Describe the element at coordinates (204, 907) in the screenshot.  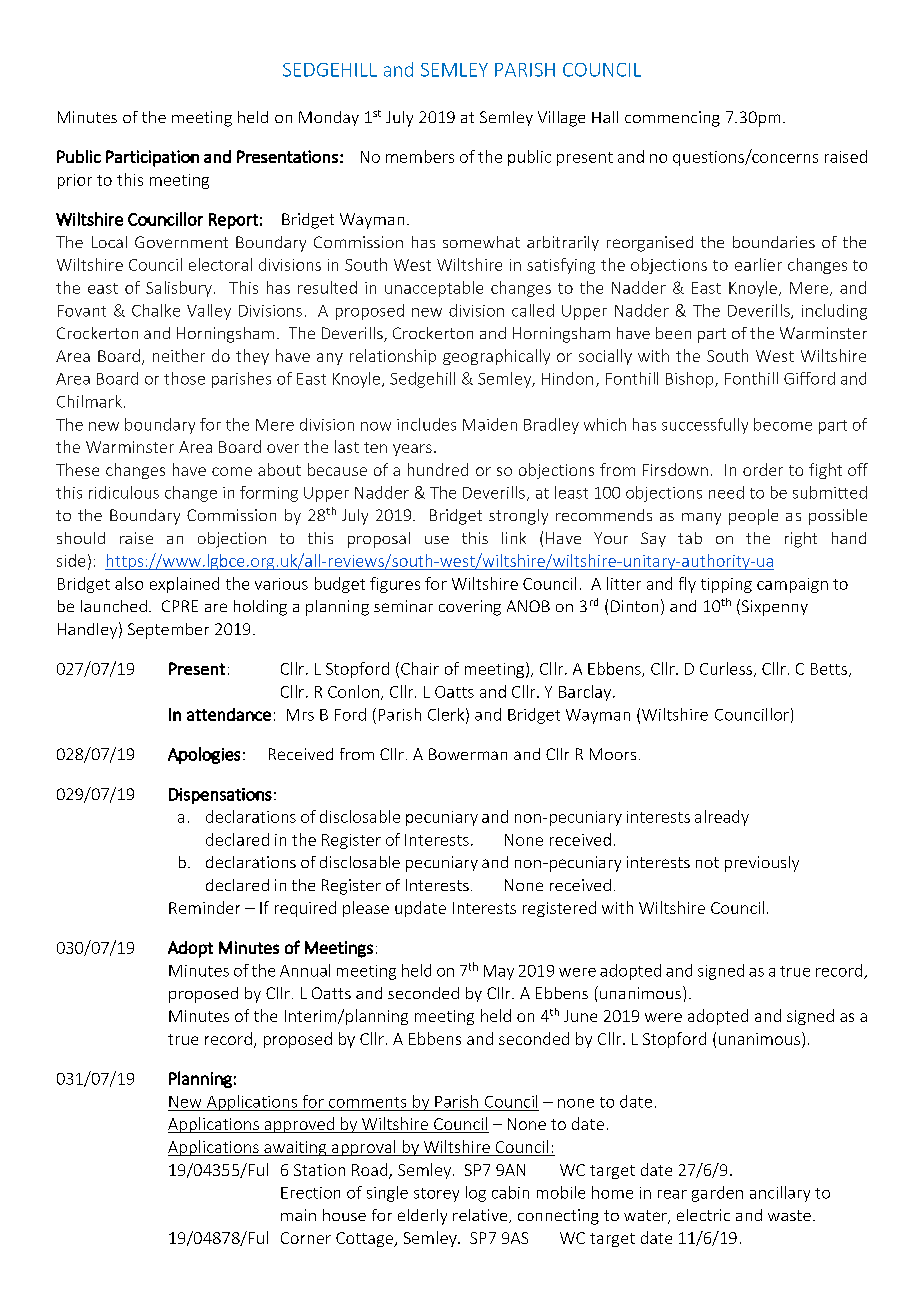
I see `Reminder` at that location.
